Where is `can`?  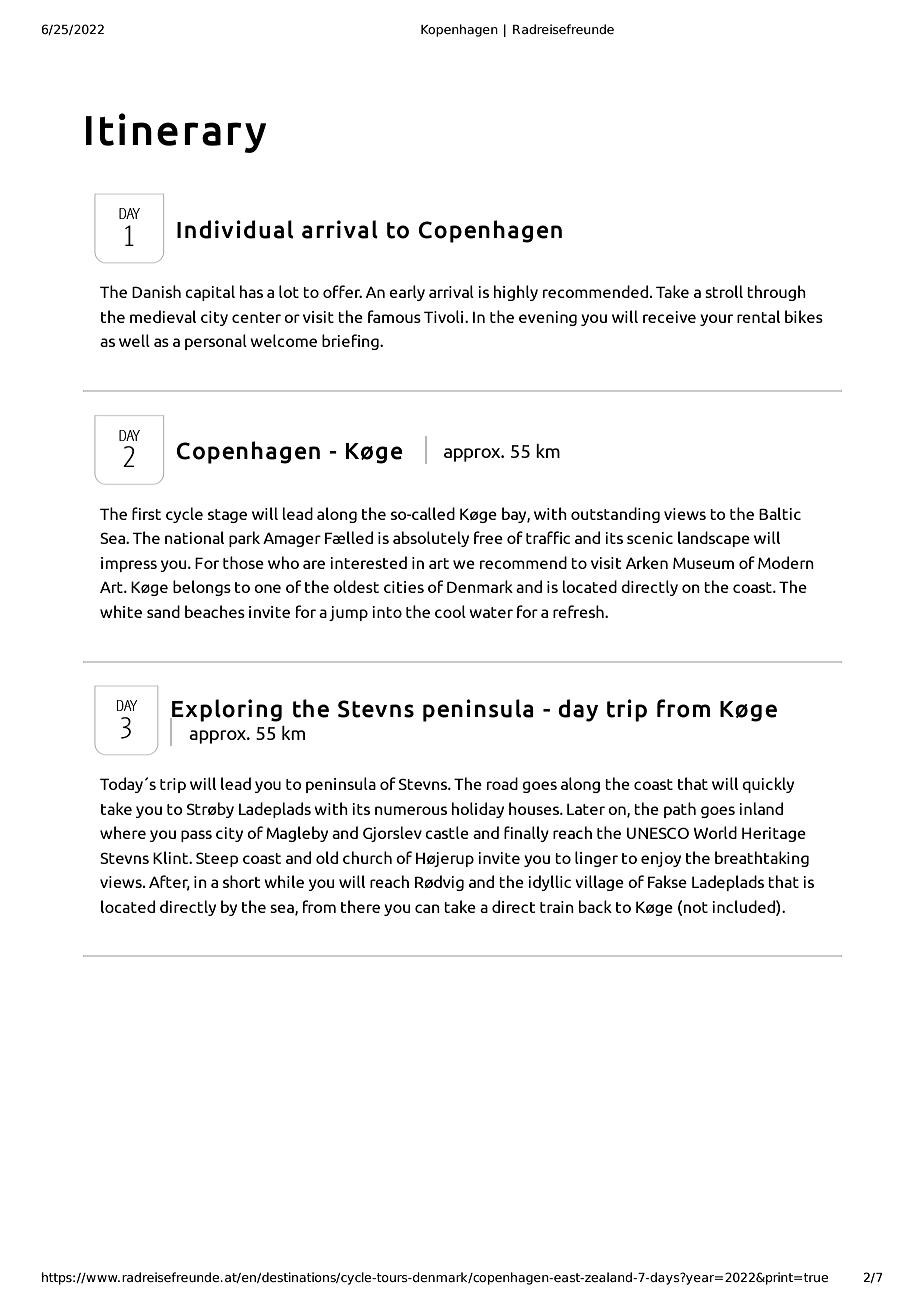 can is located at coordinates (427, 908).
